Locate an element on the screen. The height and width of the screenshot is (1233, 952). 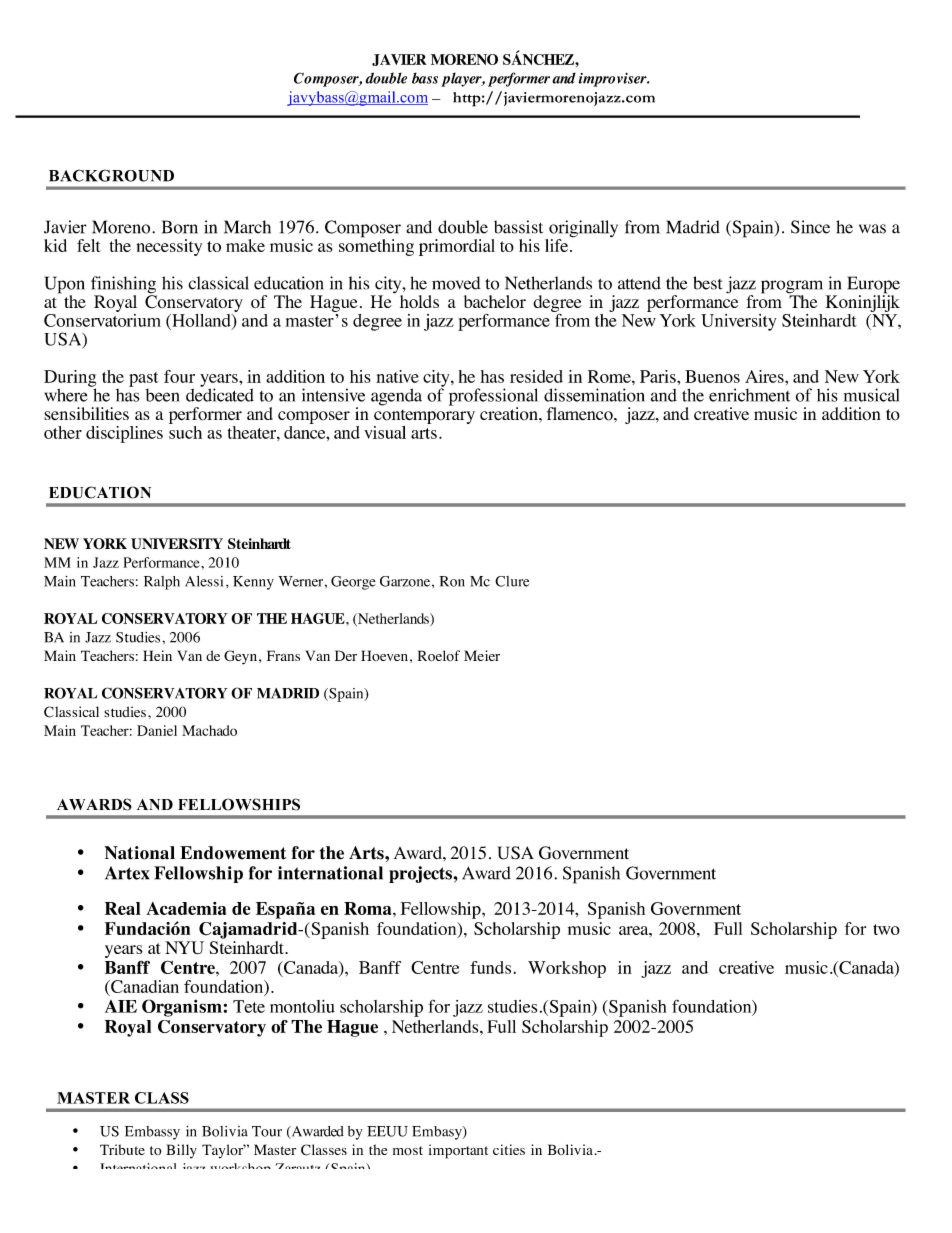
Born is located at coordinates (180, 227).
